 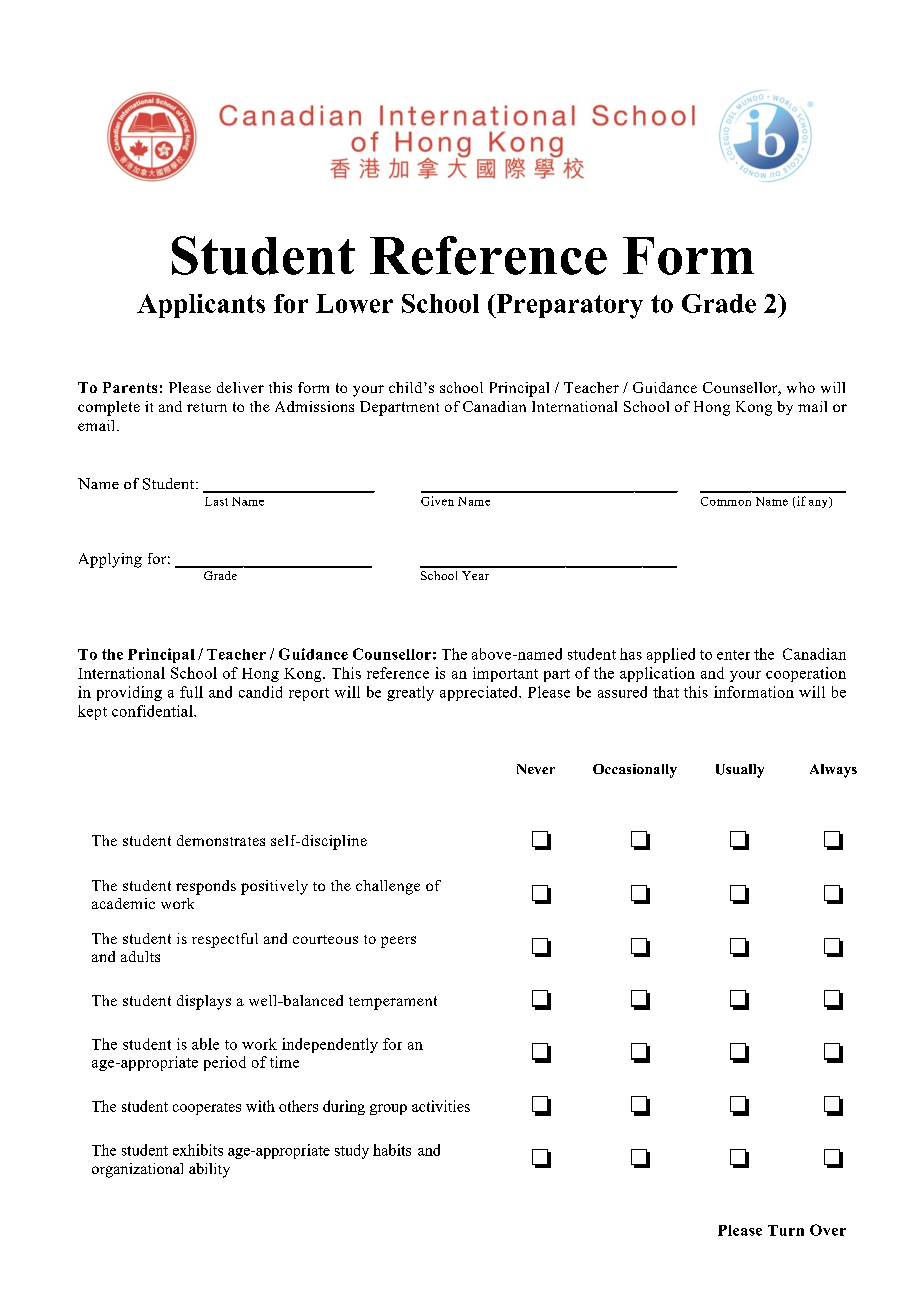 What do you see at coordinates (201, 306) in the screenshot?
I see `Applicants` at bounding box center [201, 306].
